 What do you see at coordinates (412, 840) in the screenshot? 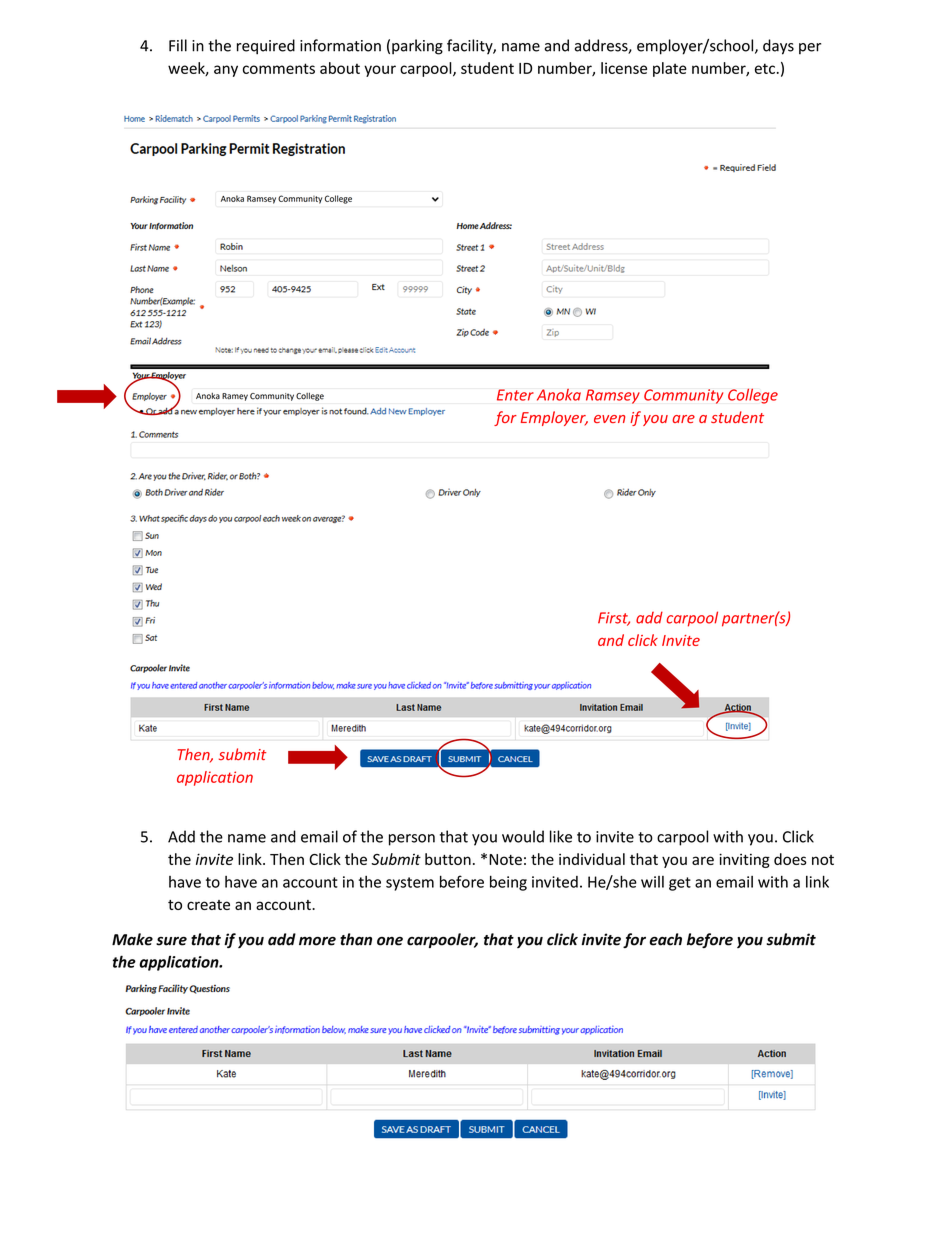
I see `person` at bounding box center [412, 840].
